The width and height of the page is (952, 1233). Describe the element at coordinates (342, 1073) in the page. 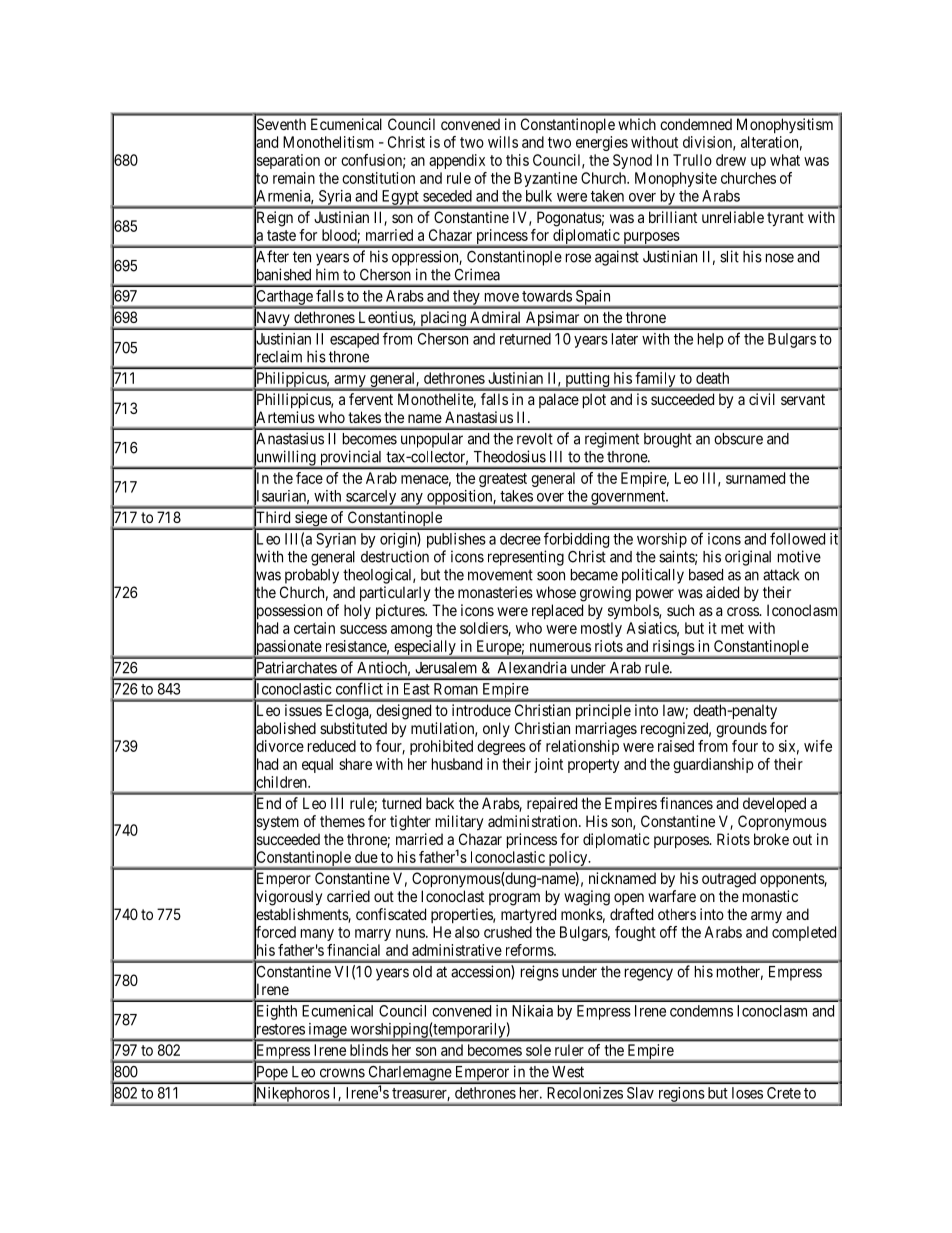

I see `crowns` at that location.
